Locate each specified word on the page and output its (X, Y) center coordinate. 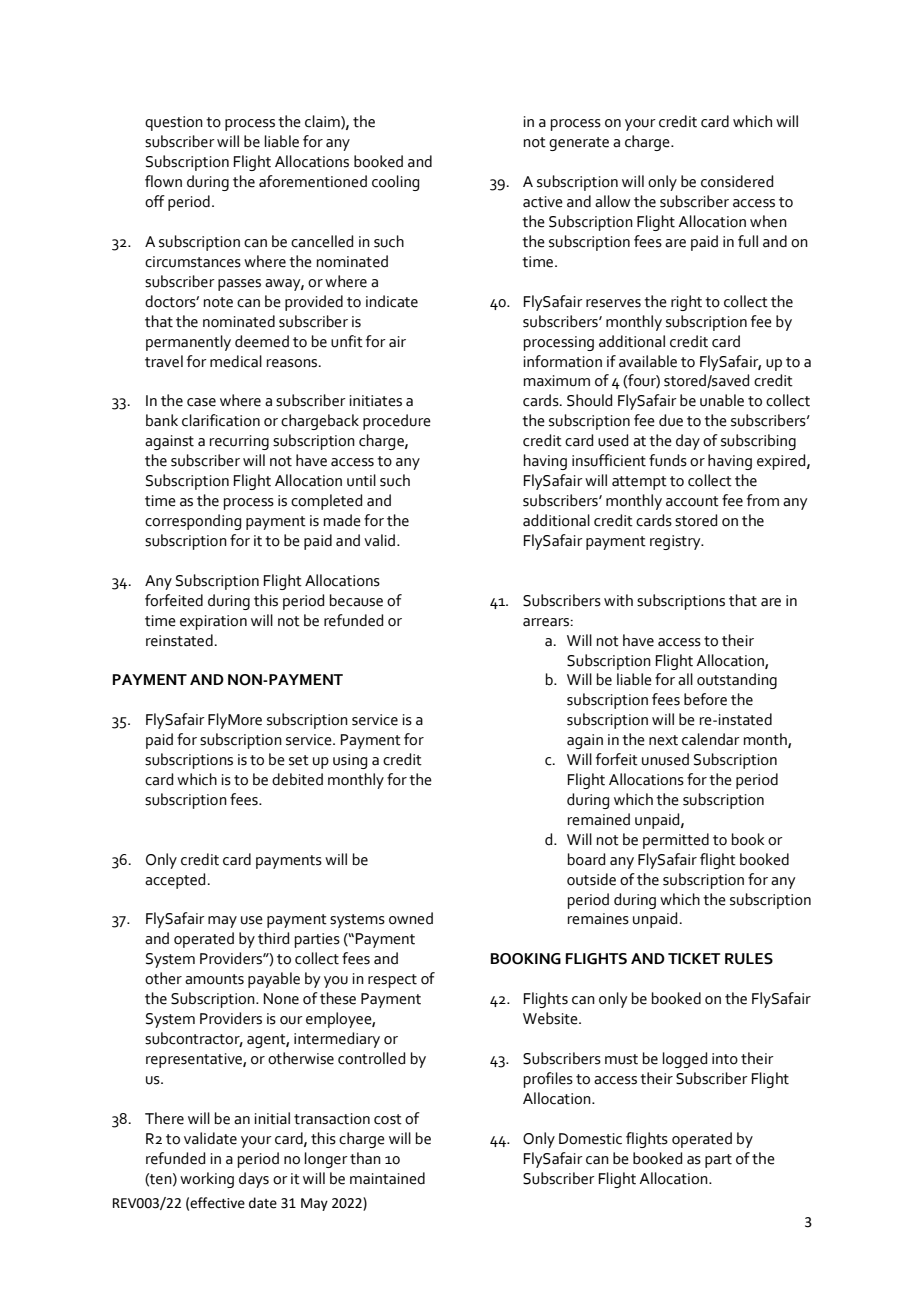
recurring (239, 442)
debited (297, 779)
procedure (397, 422)
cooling (395, 183)
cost (388, 1119)
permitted (676, 841)
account (692, 501)
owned (411, 918)
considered (737, 181)
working (207, 1180)
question (174, 123)
